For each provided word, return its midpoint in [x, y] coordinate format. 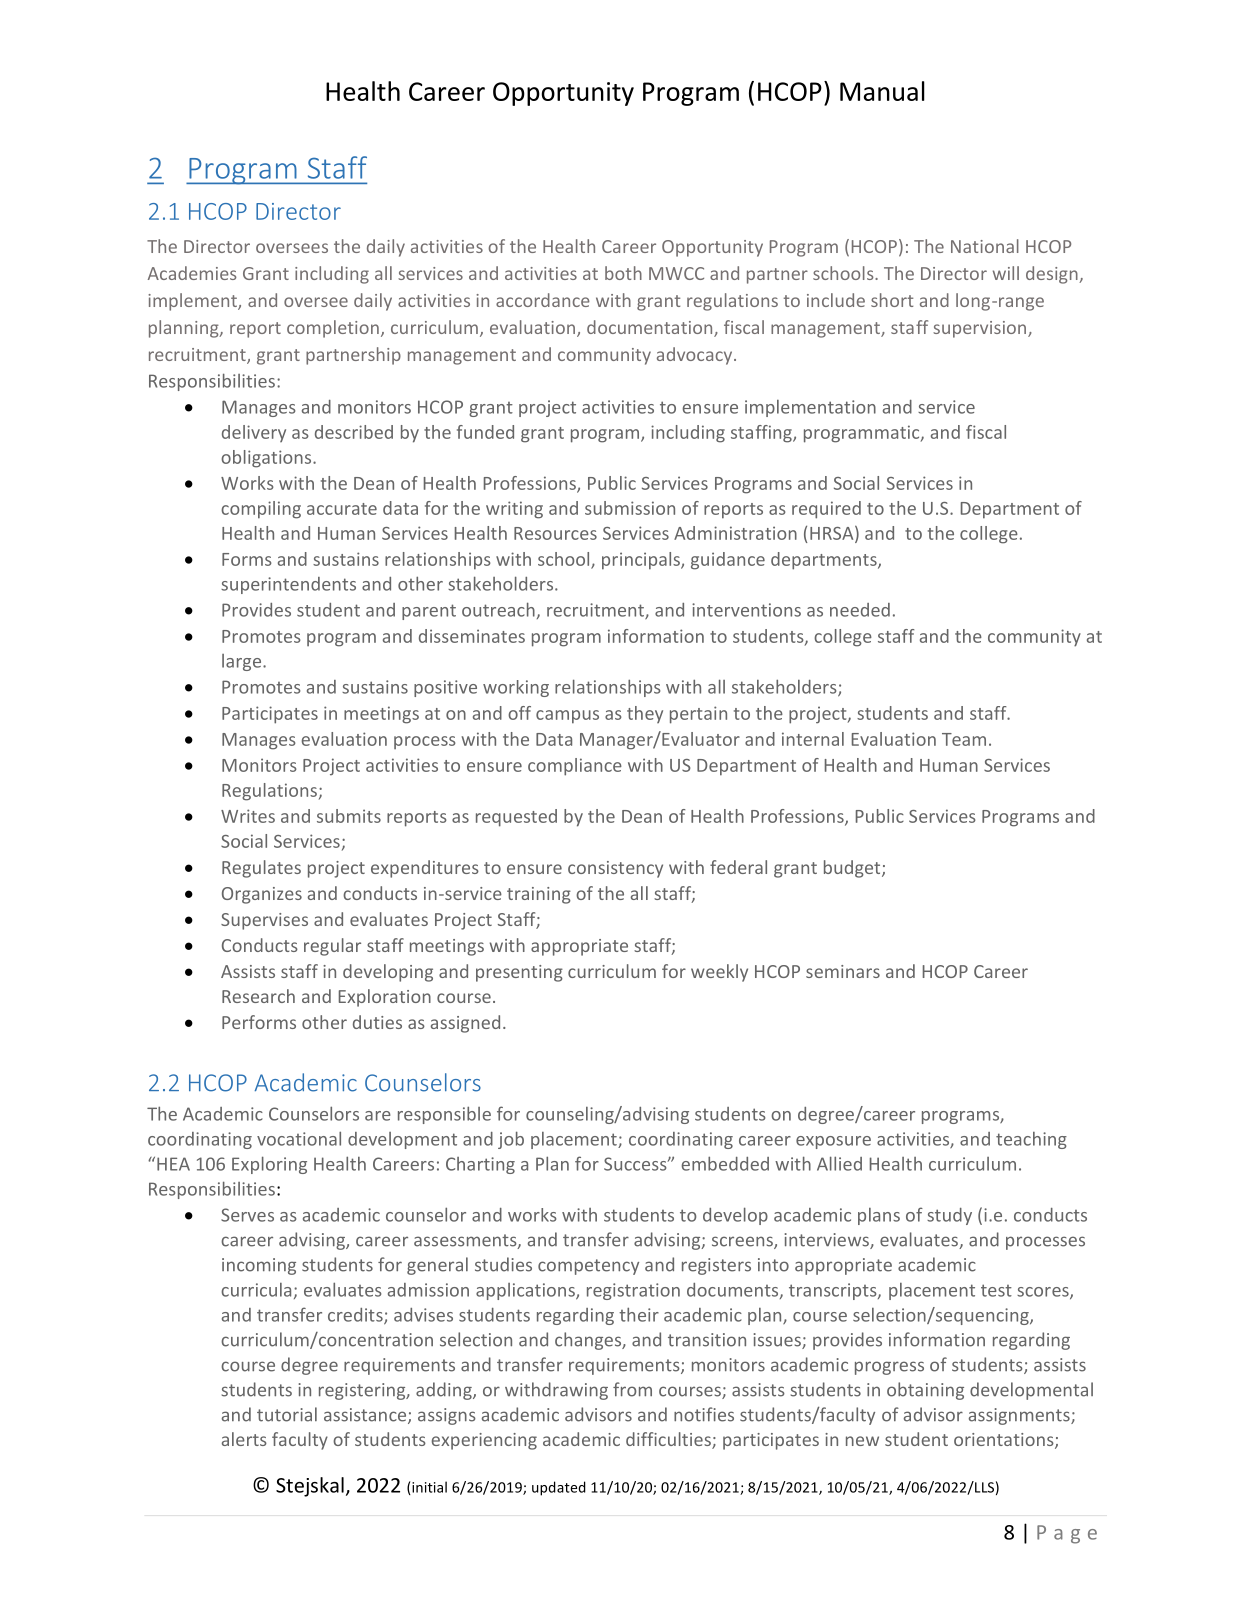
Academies [192, 273]
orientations [1005, 1441]
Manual [882, 91]
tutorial [287, 1414]
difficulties [669, 1440]
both [623, 273]
